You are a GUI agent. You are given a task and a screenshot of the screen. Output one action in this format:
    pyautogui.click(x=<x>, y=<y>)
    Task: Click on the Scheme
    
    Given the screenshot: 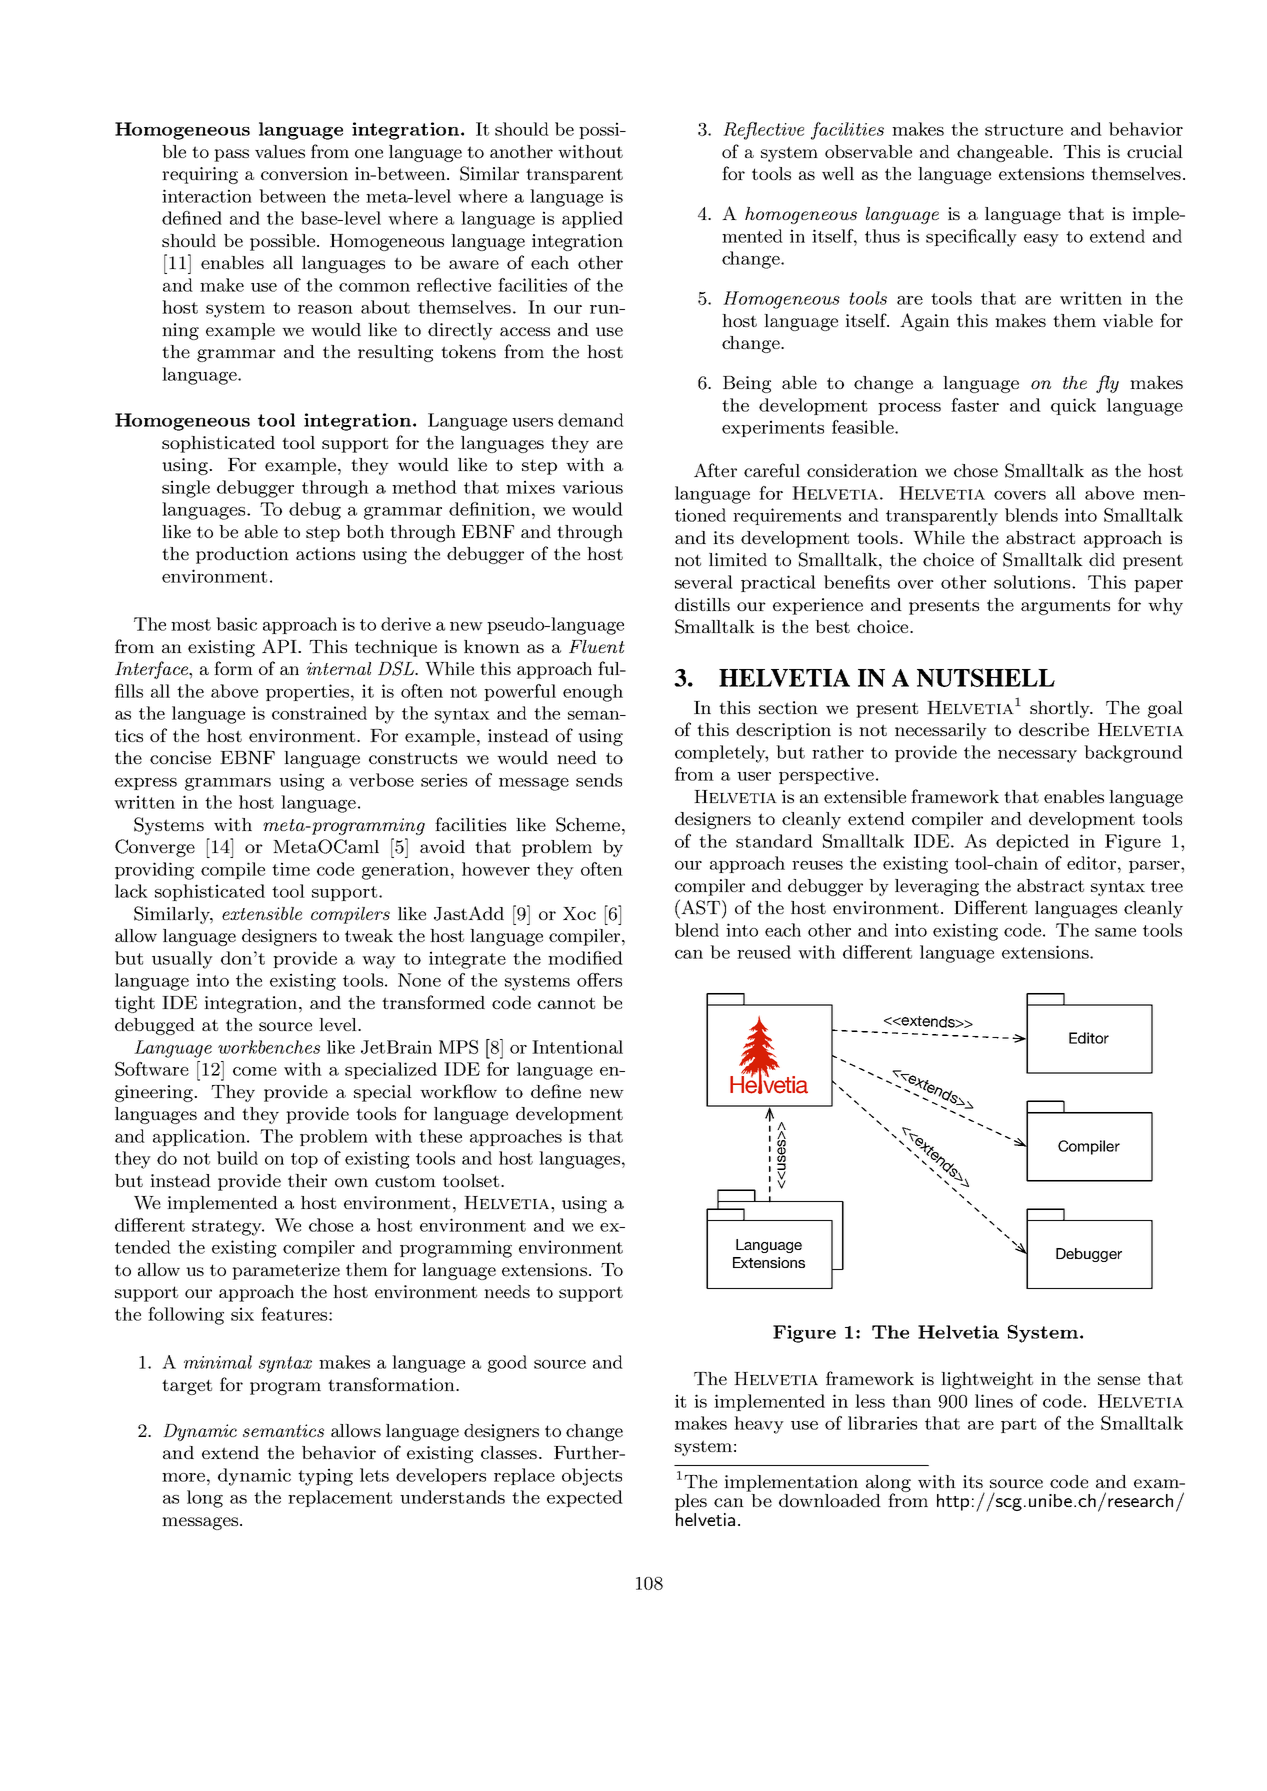 What is the action you would take?
    pyautogui.click(x=588, y=824)
